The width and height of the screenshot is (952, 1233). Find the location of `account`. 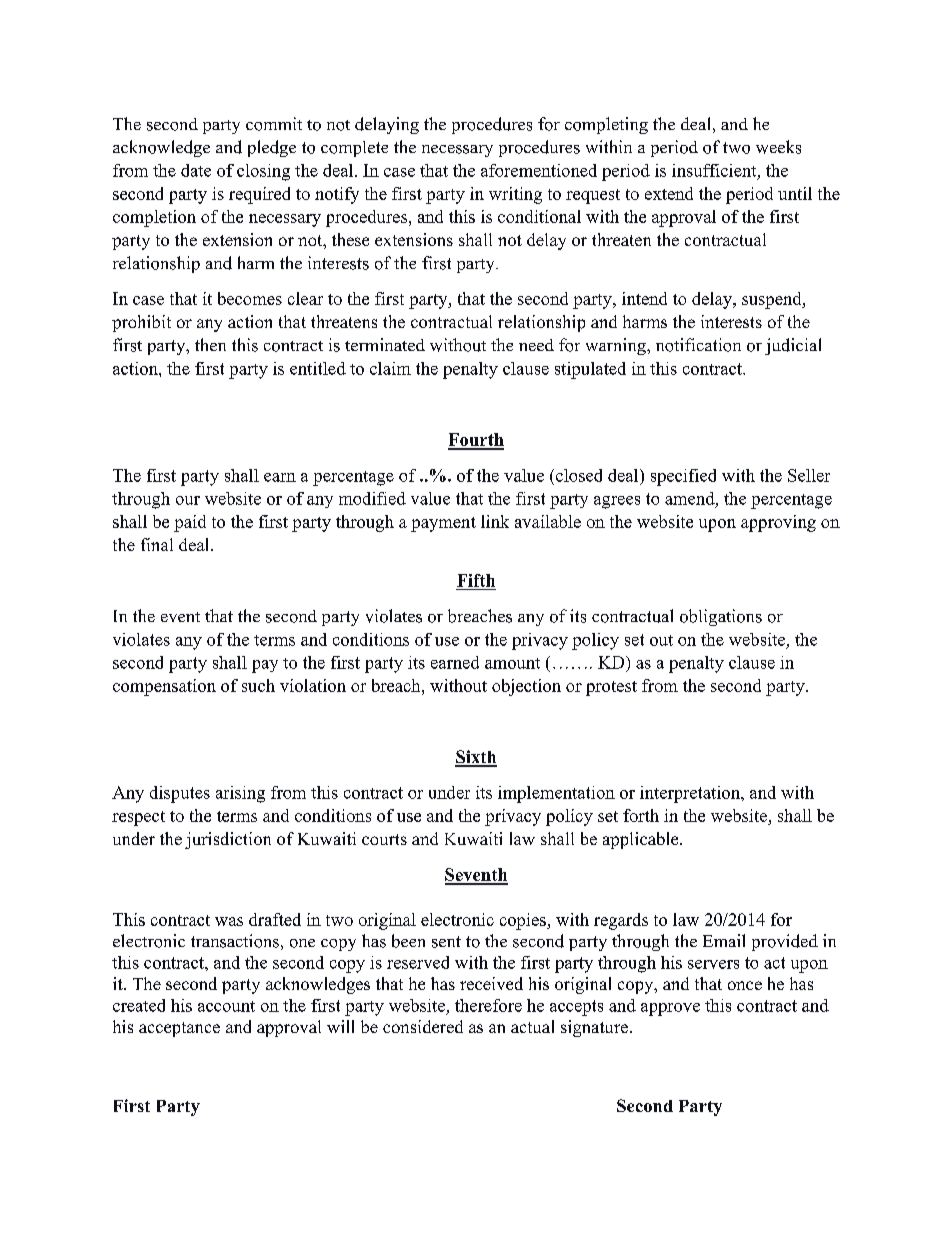

account is located at coordinates (226, 1006).
